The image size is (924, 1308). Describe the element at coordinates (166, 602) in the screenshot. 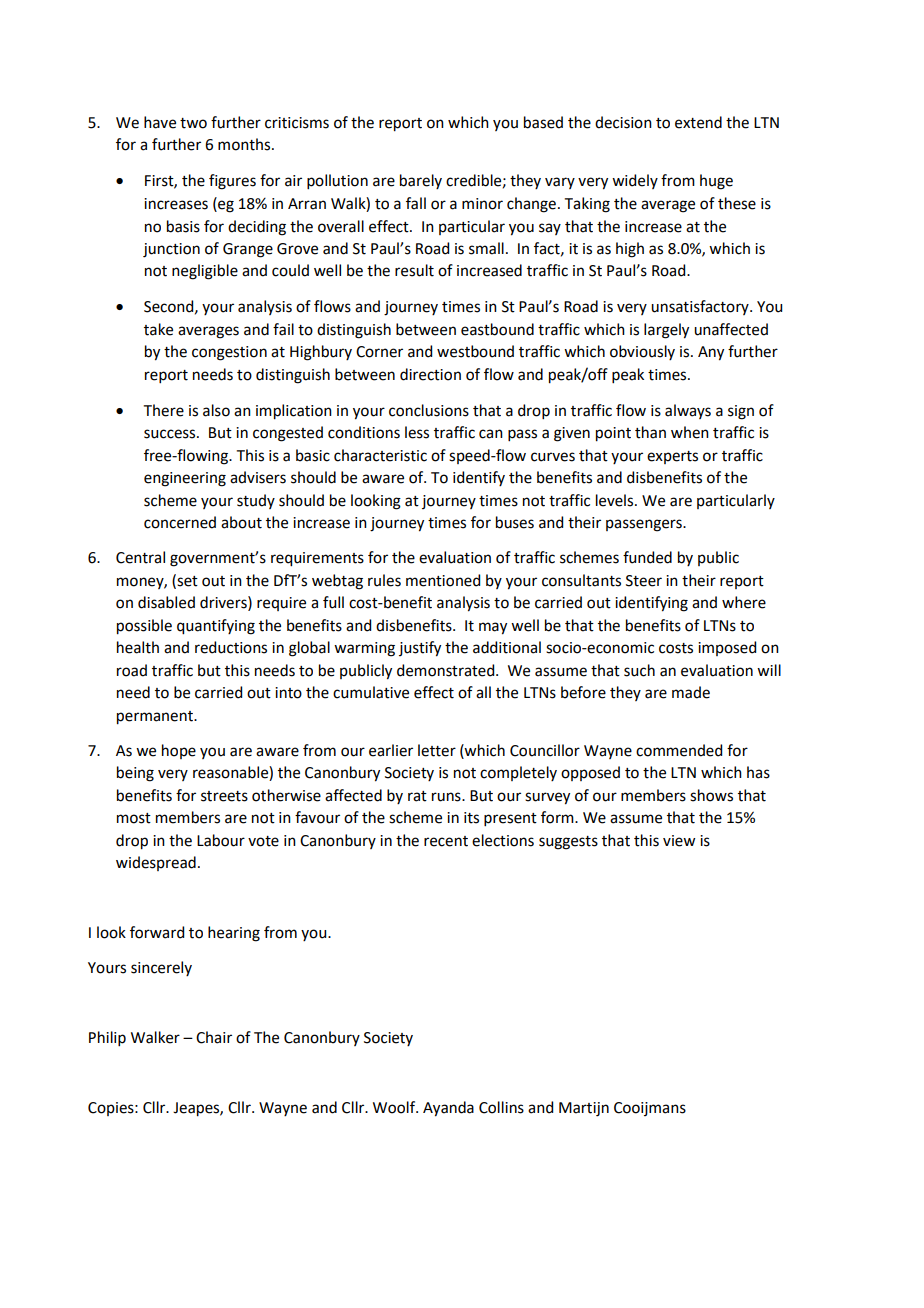

I see `disabled` at that location.
